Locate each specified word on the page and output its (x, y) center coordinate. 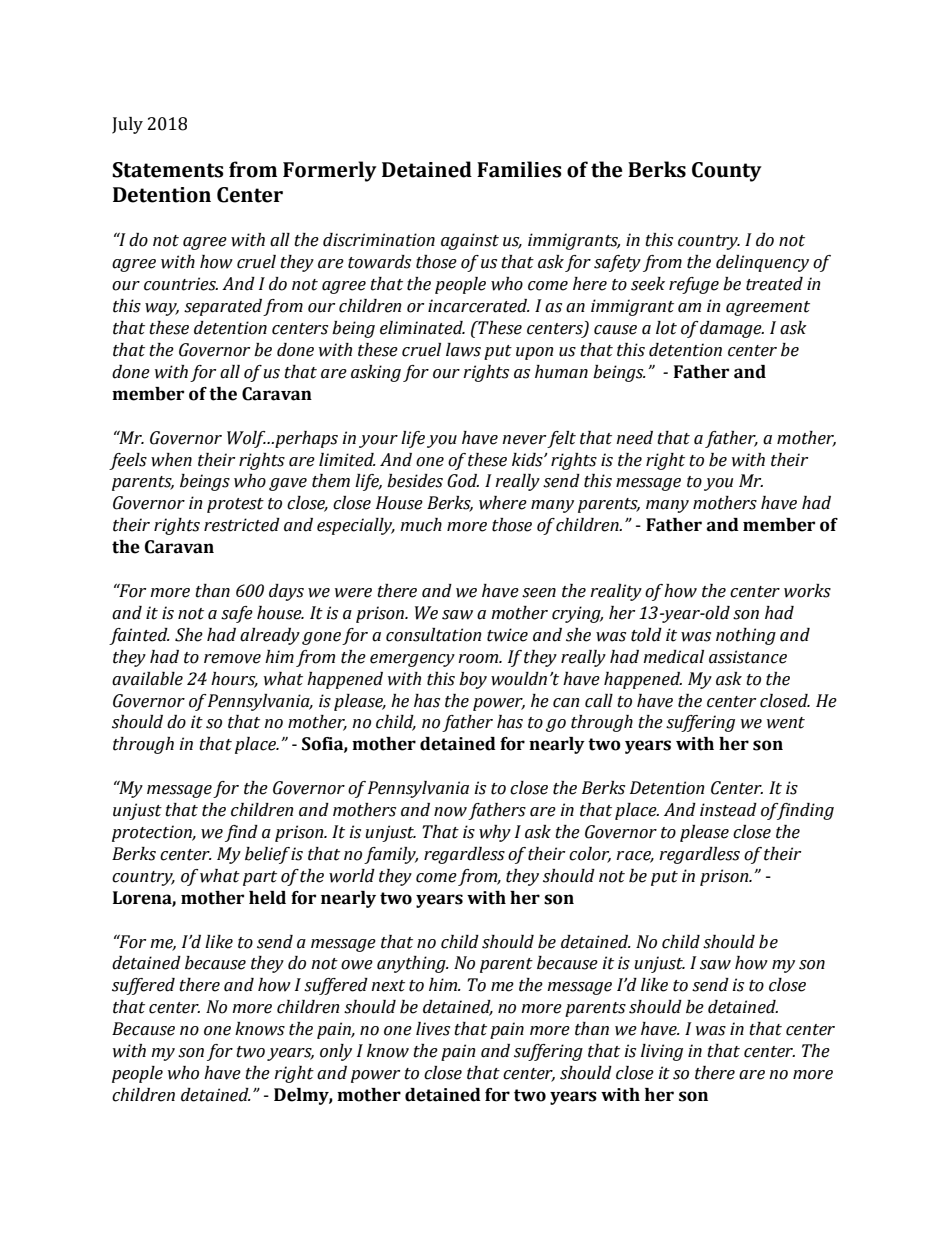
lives (433, 1029)
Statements (168, 170)
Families (519, 169)
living (662, 1052)
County (727, 172)
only (336, 1052)
